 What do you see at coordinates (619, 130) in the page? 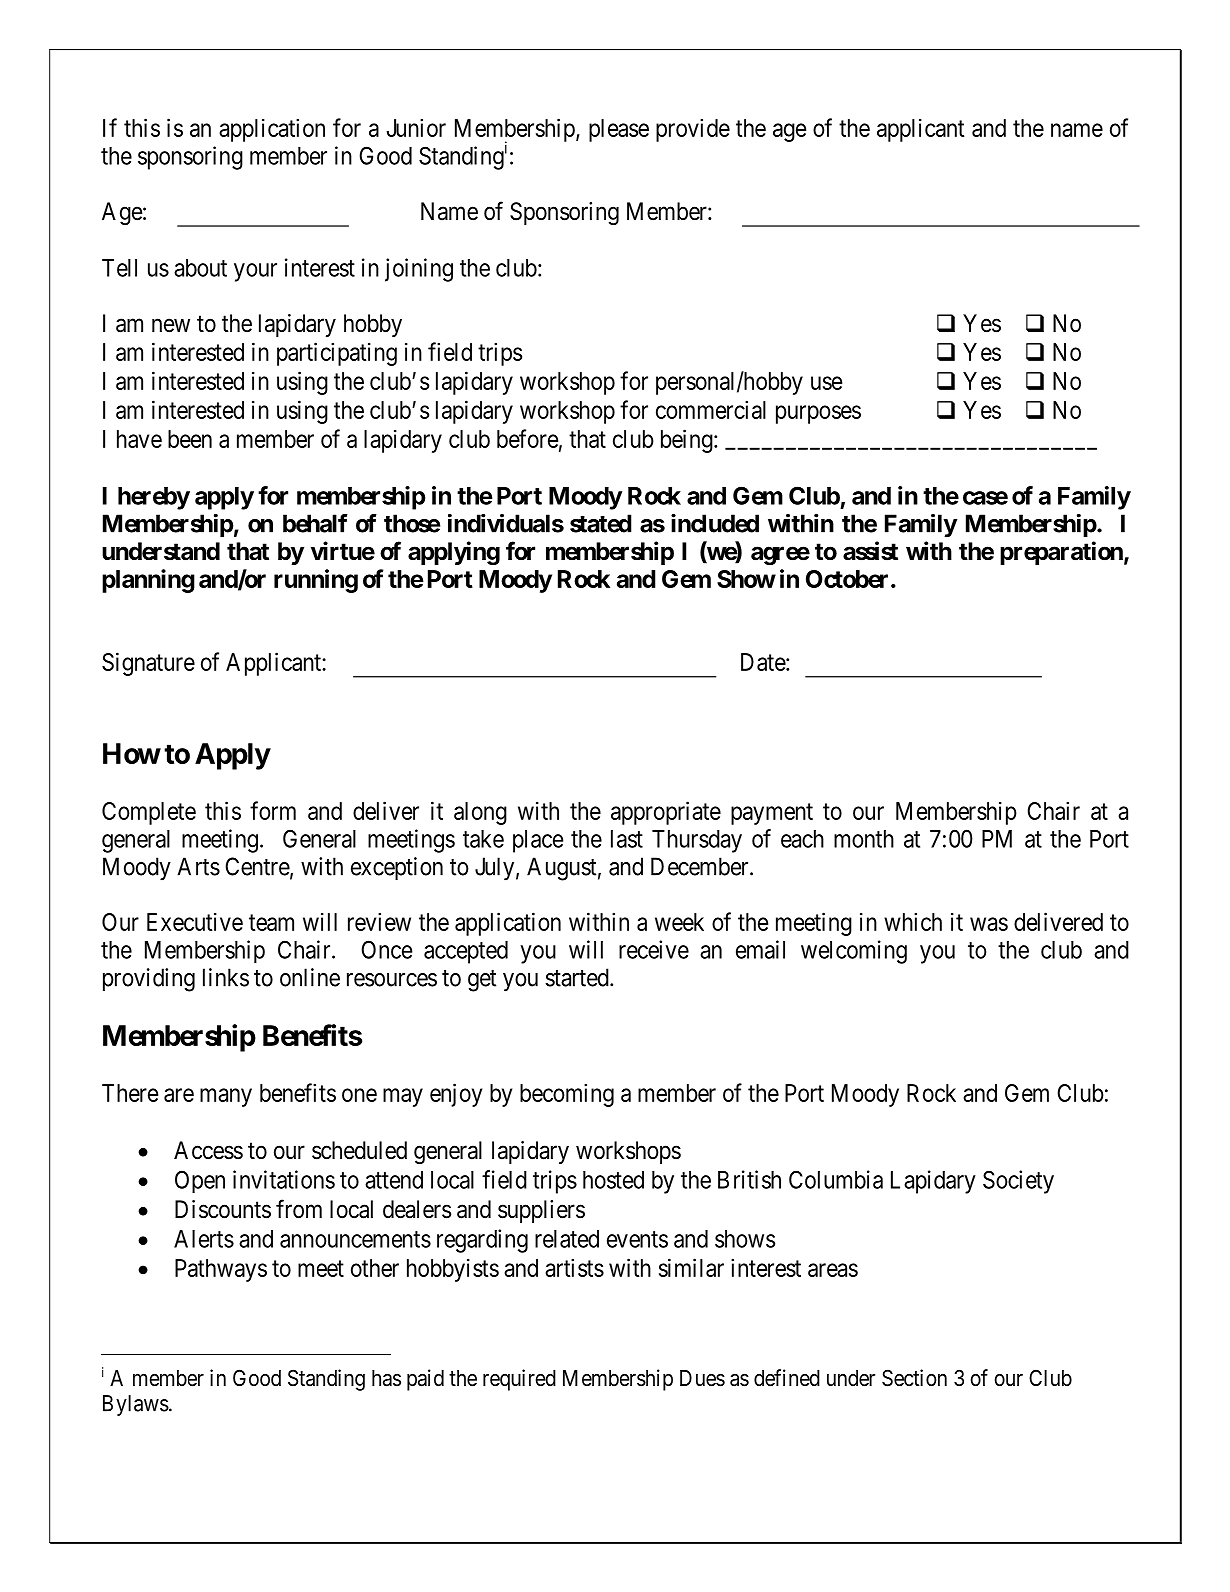
I see `please` at bounding box center [619, 130].
